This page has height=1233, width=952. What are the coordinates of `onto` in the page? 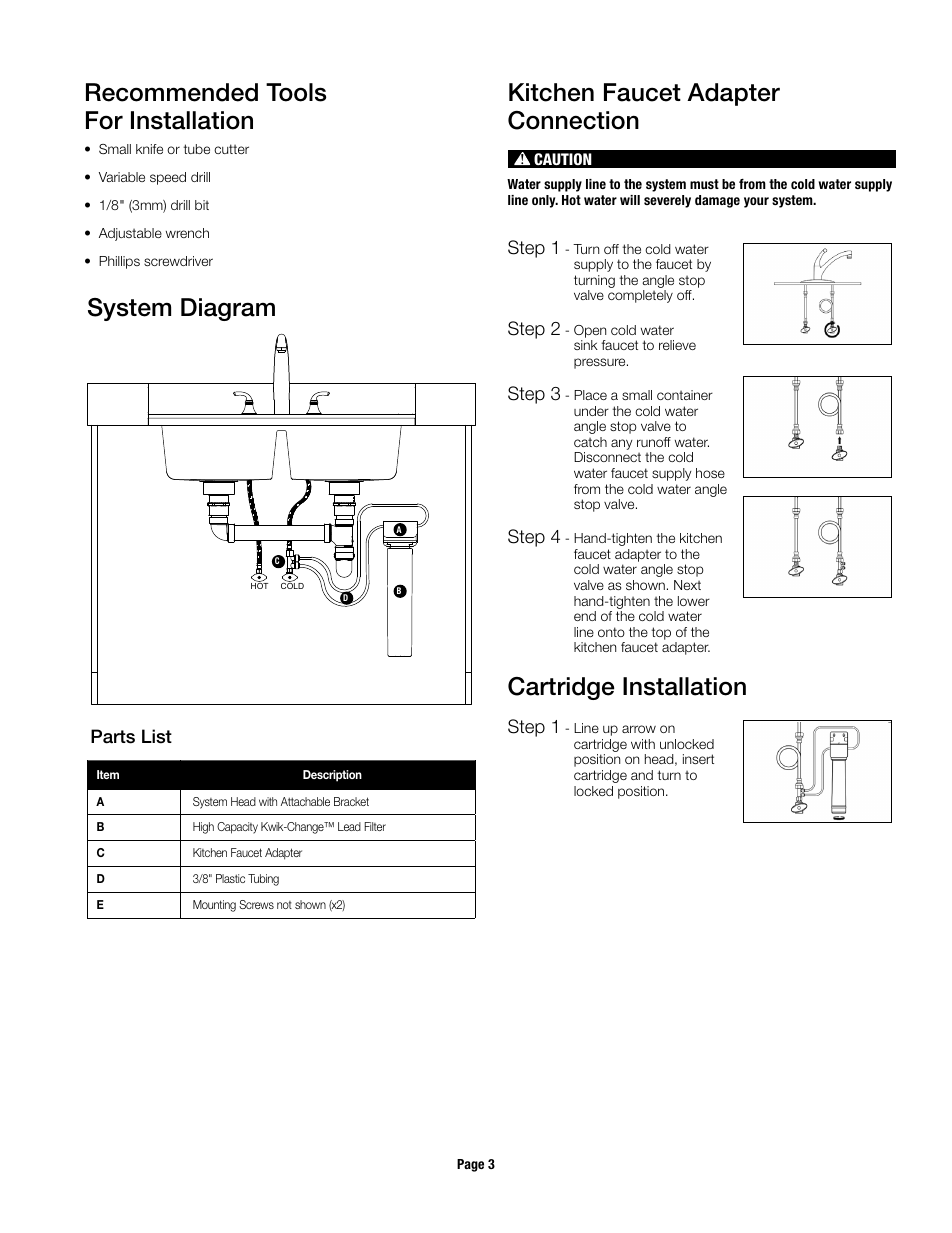 It's located at (611, 632).
